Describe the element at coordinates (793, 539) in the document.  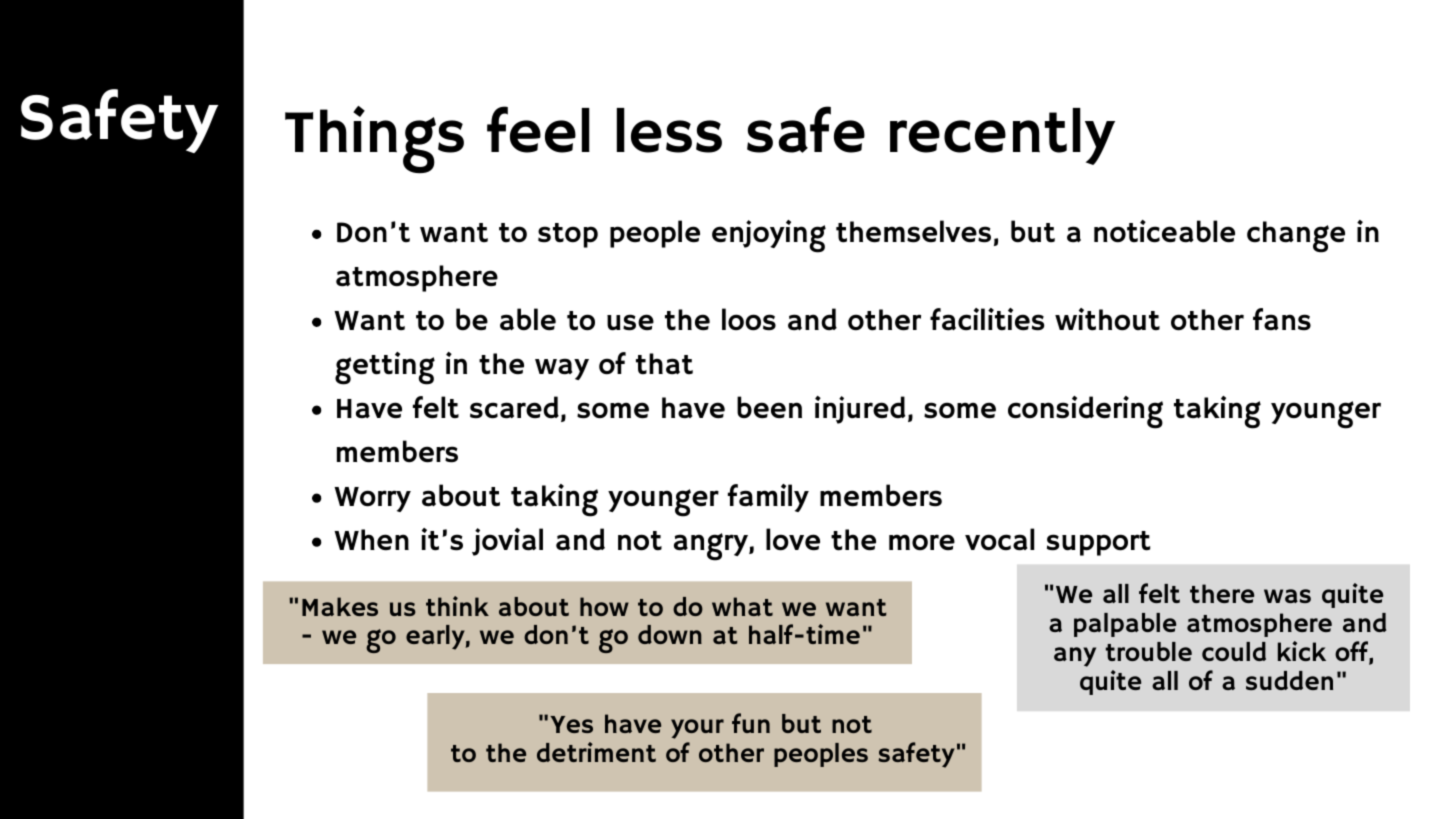
I see `love` at that location.
